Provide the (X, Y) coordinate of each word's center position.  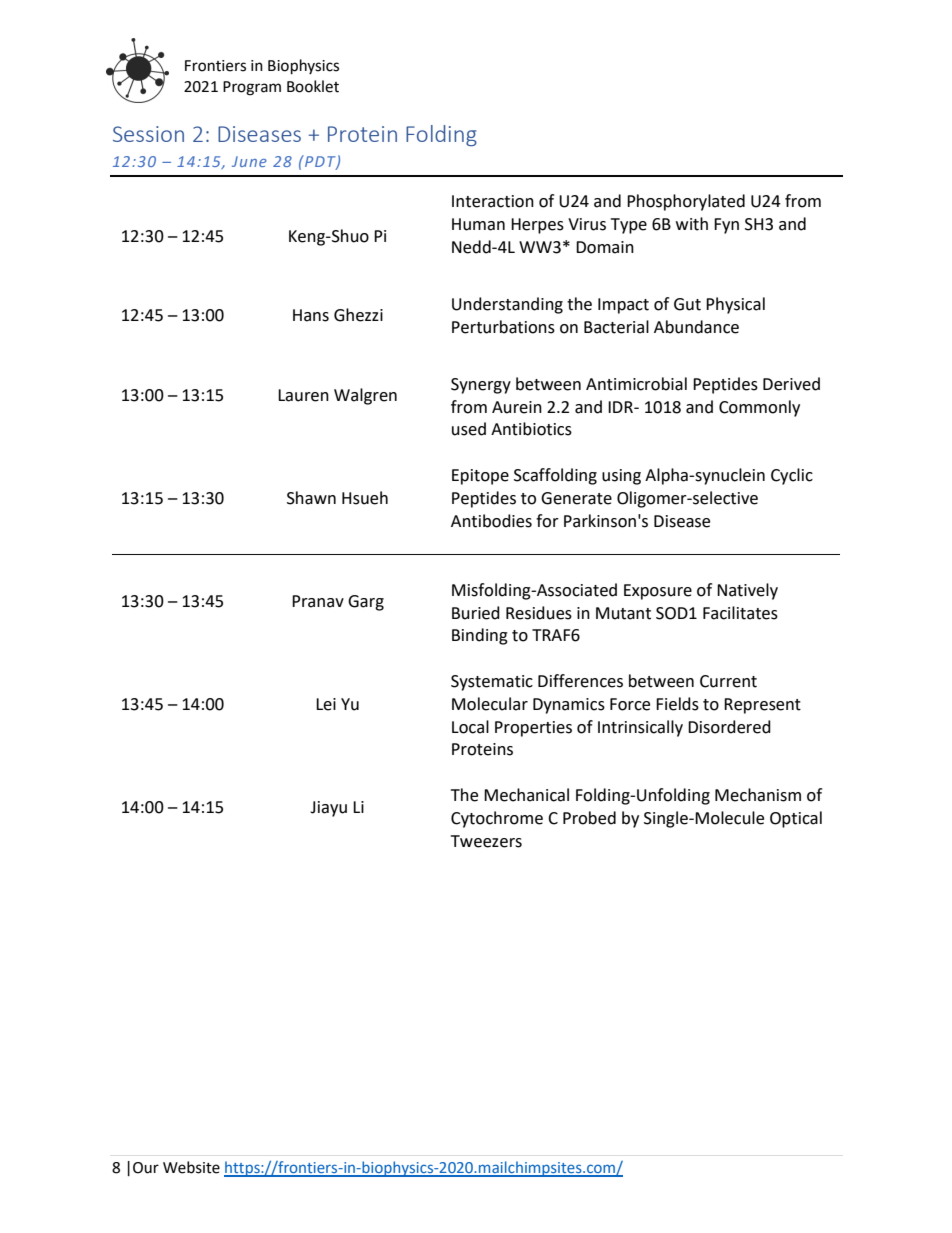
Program (252, 88)
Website (191, 1167)
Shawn (311, 498)
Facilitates (740, 613)
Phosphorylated (686, 202)
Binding (480, 636)
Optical (796, 819)
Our (146, 1168)
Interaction (493, 201)
